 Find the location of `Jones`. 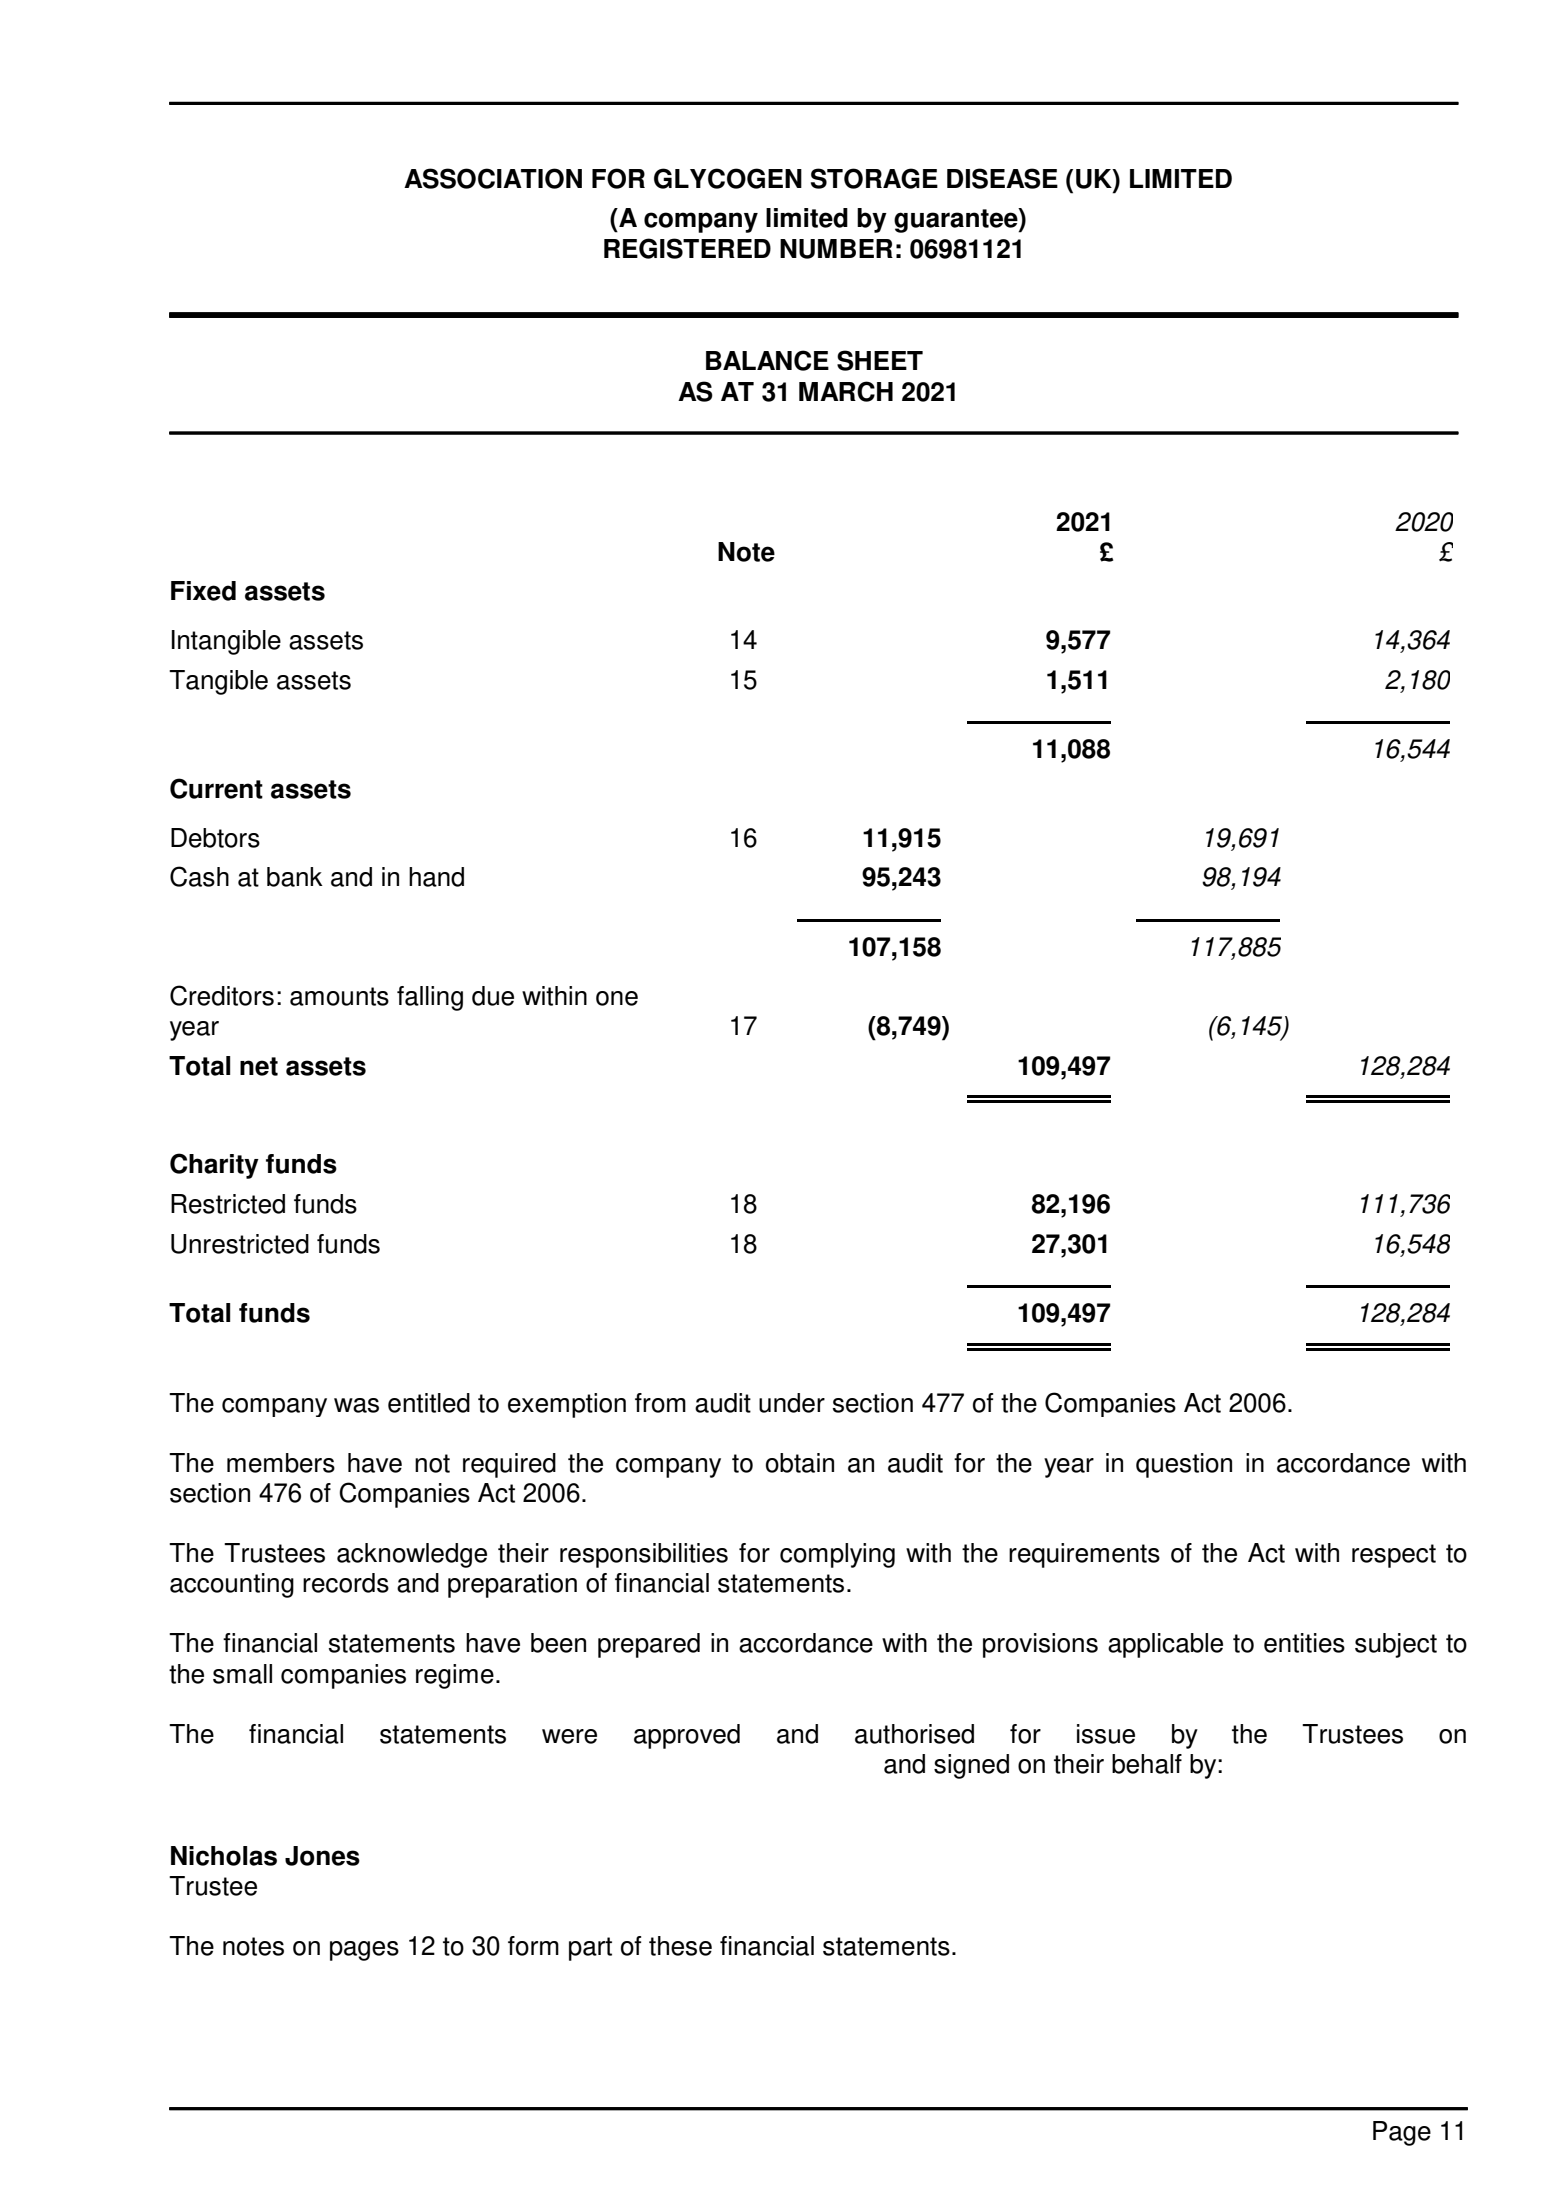

Jones is located at coordinates (322, 1856).
